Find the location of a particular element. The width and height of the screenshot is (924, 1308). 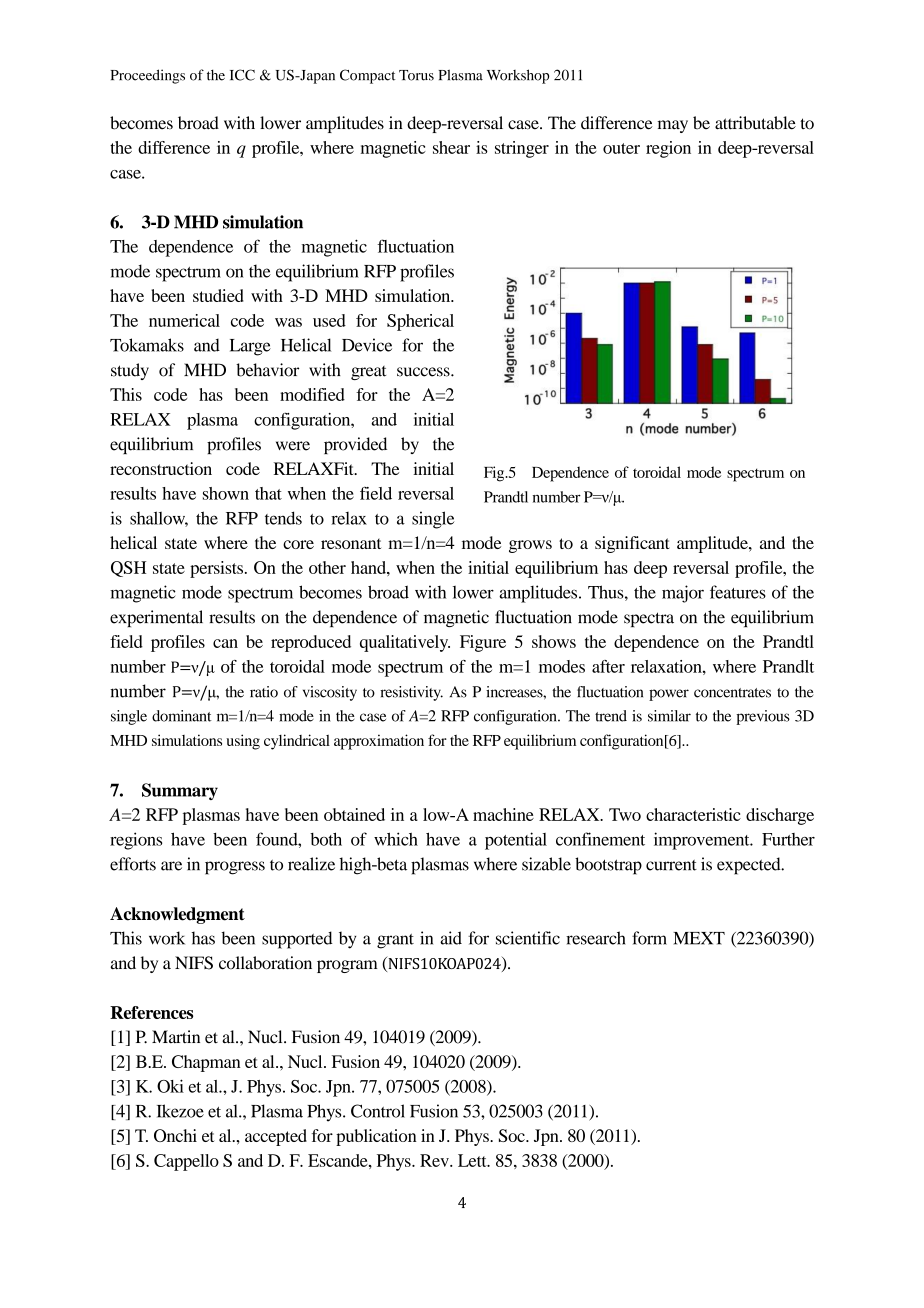

may is located at coordinates (673, 126).
